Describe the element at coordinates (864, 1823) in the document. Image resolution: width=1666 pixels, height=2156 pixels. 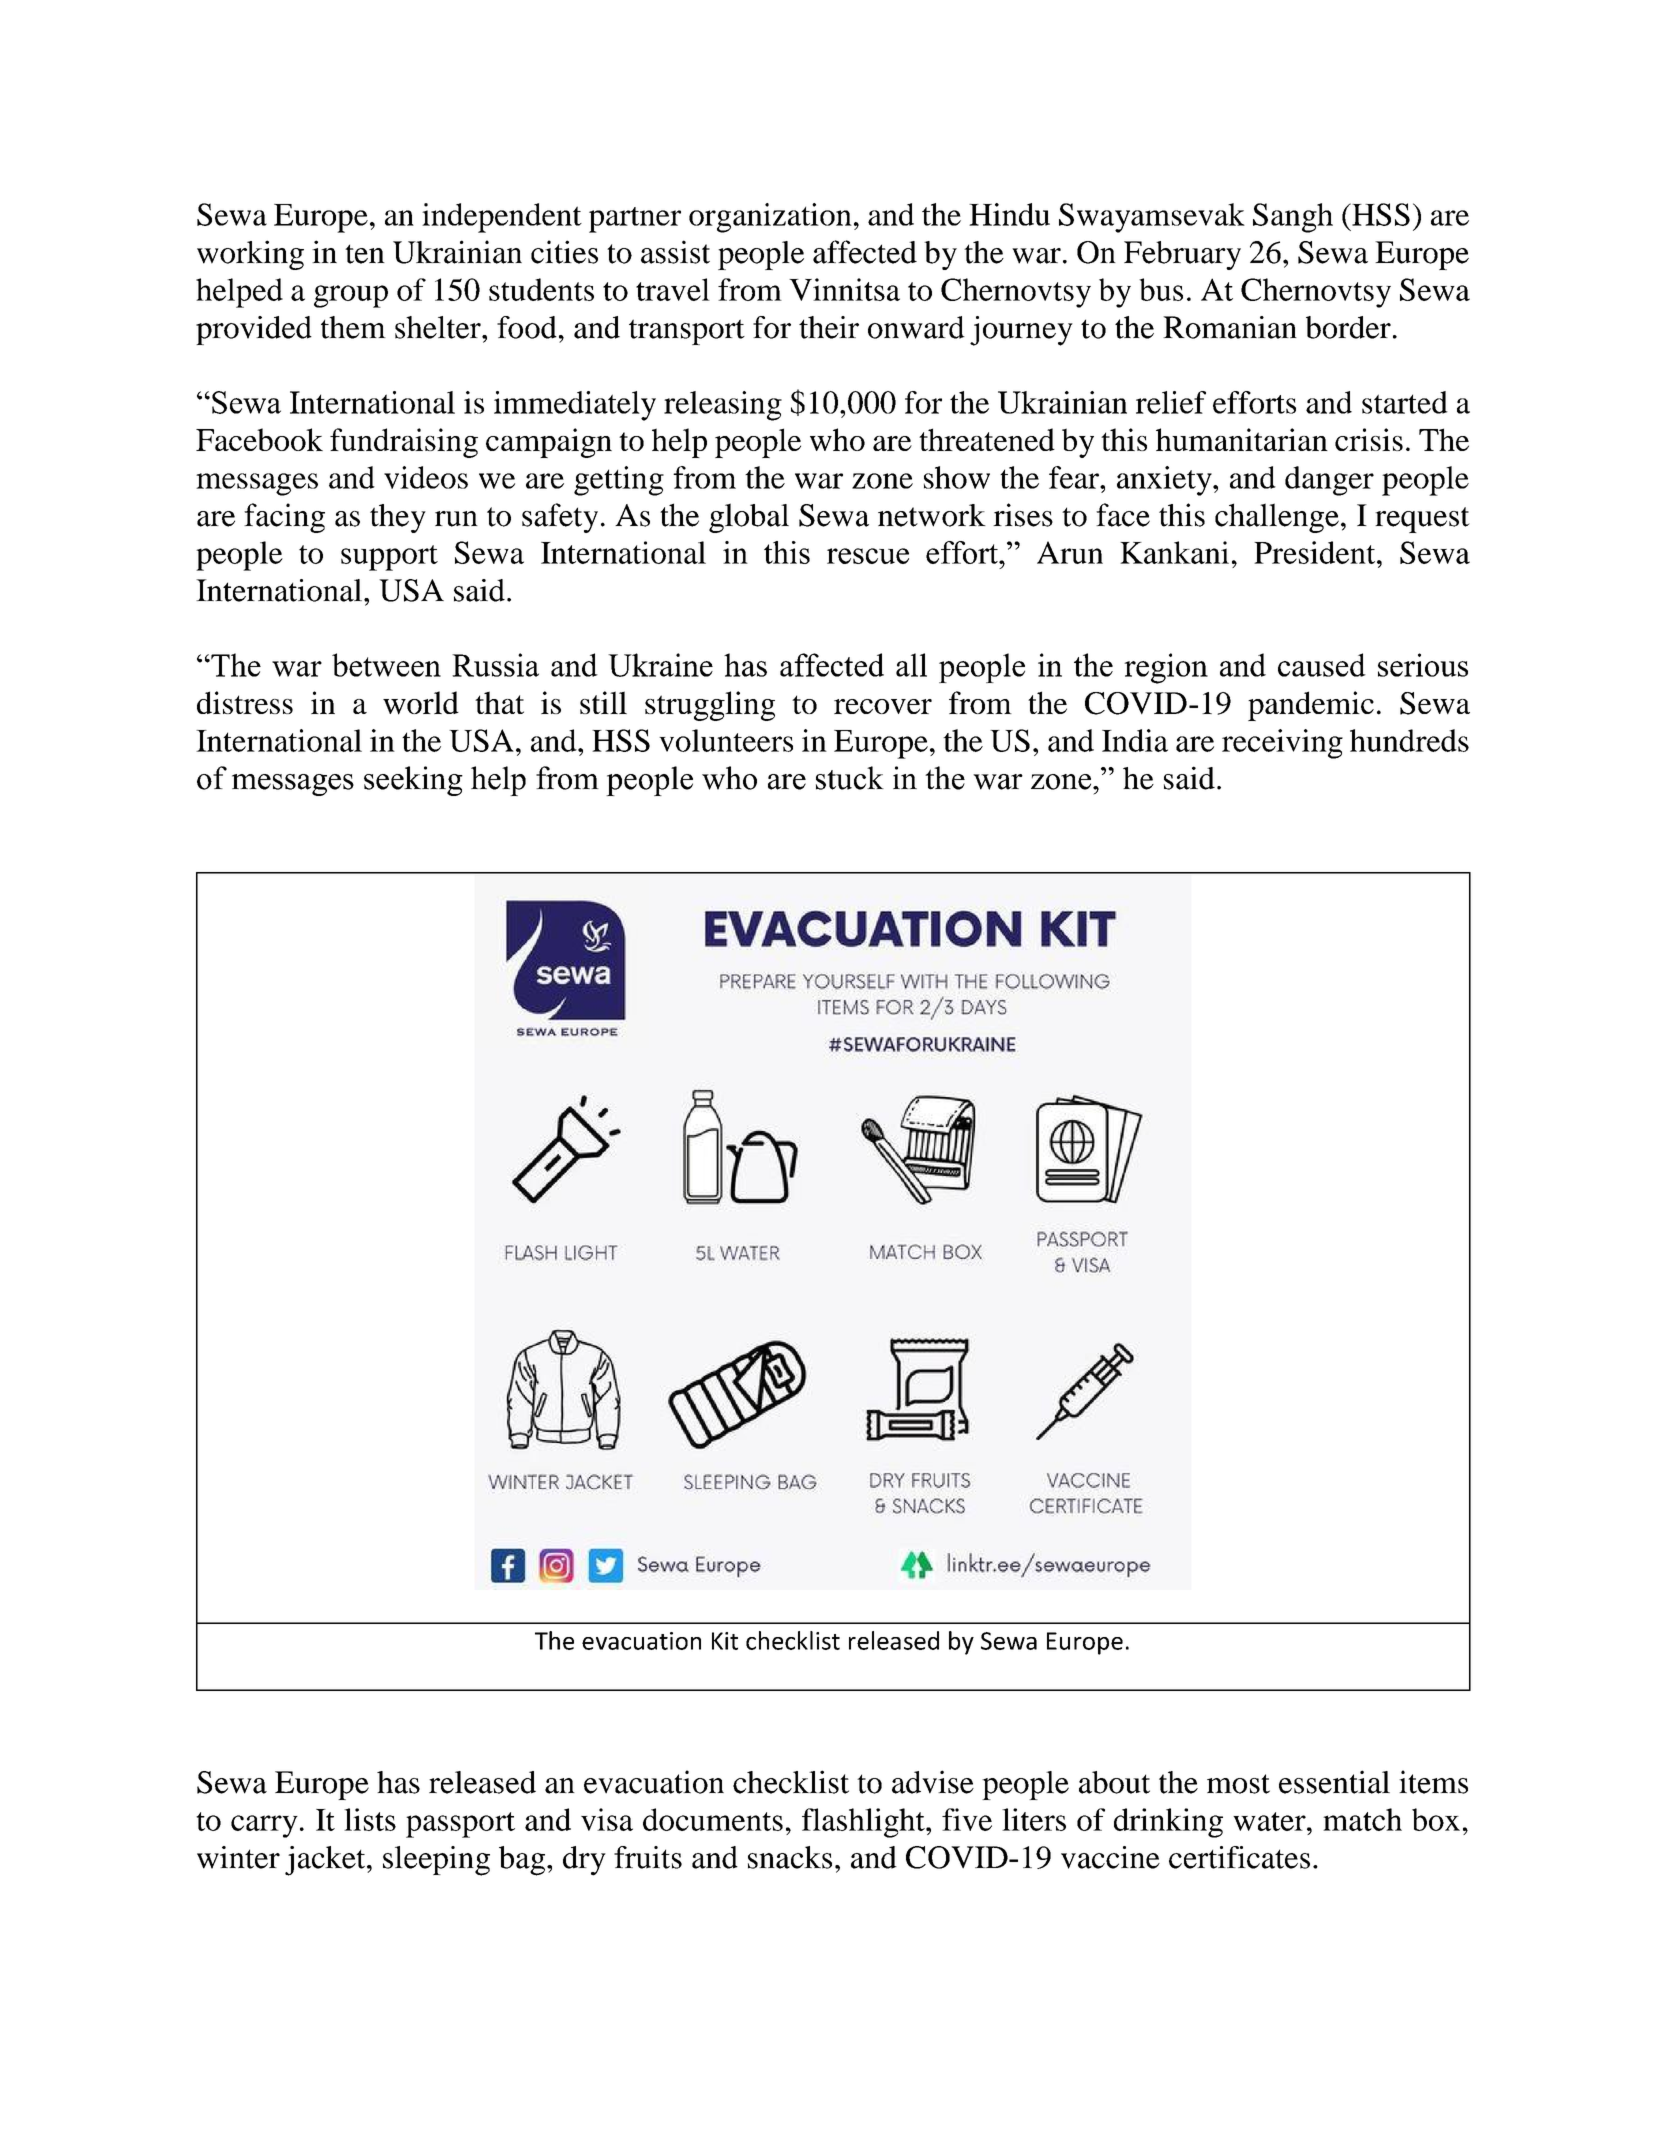
I see `flashlight` at that location.
